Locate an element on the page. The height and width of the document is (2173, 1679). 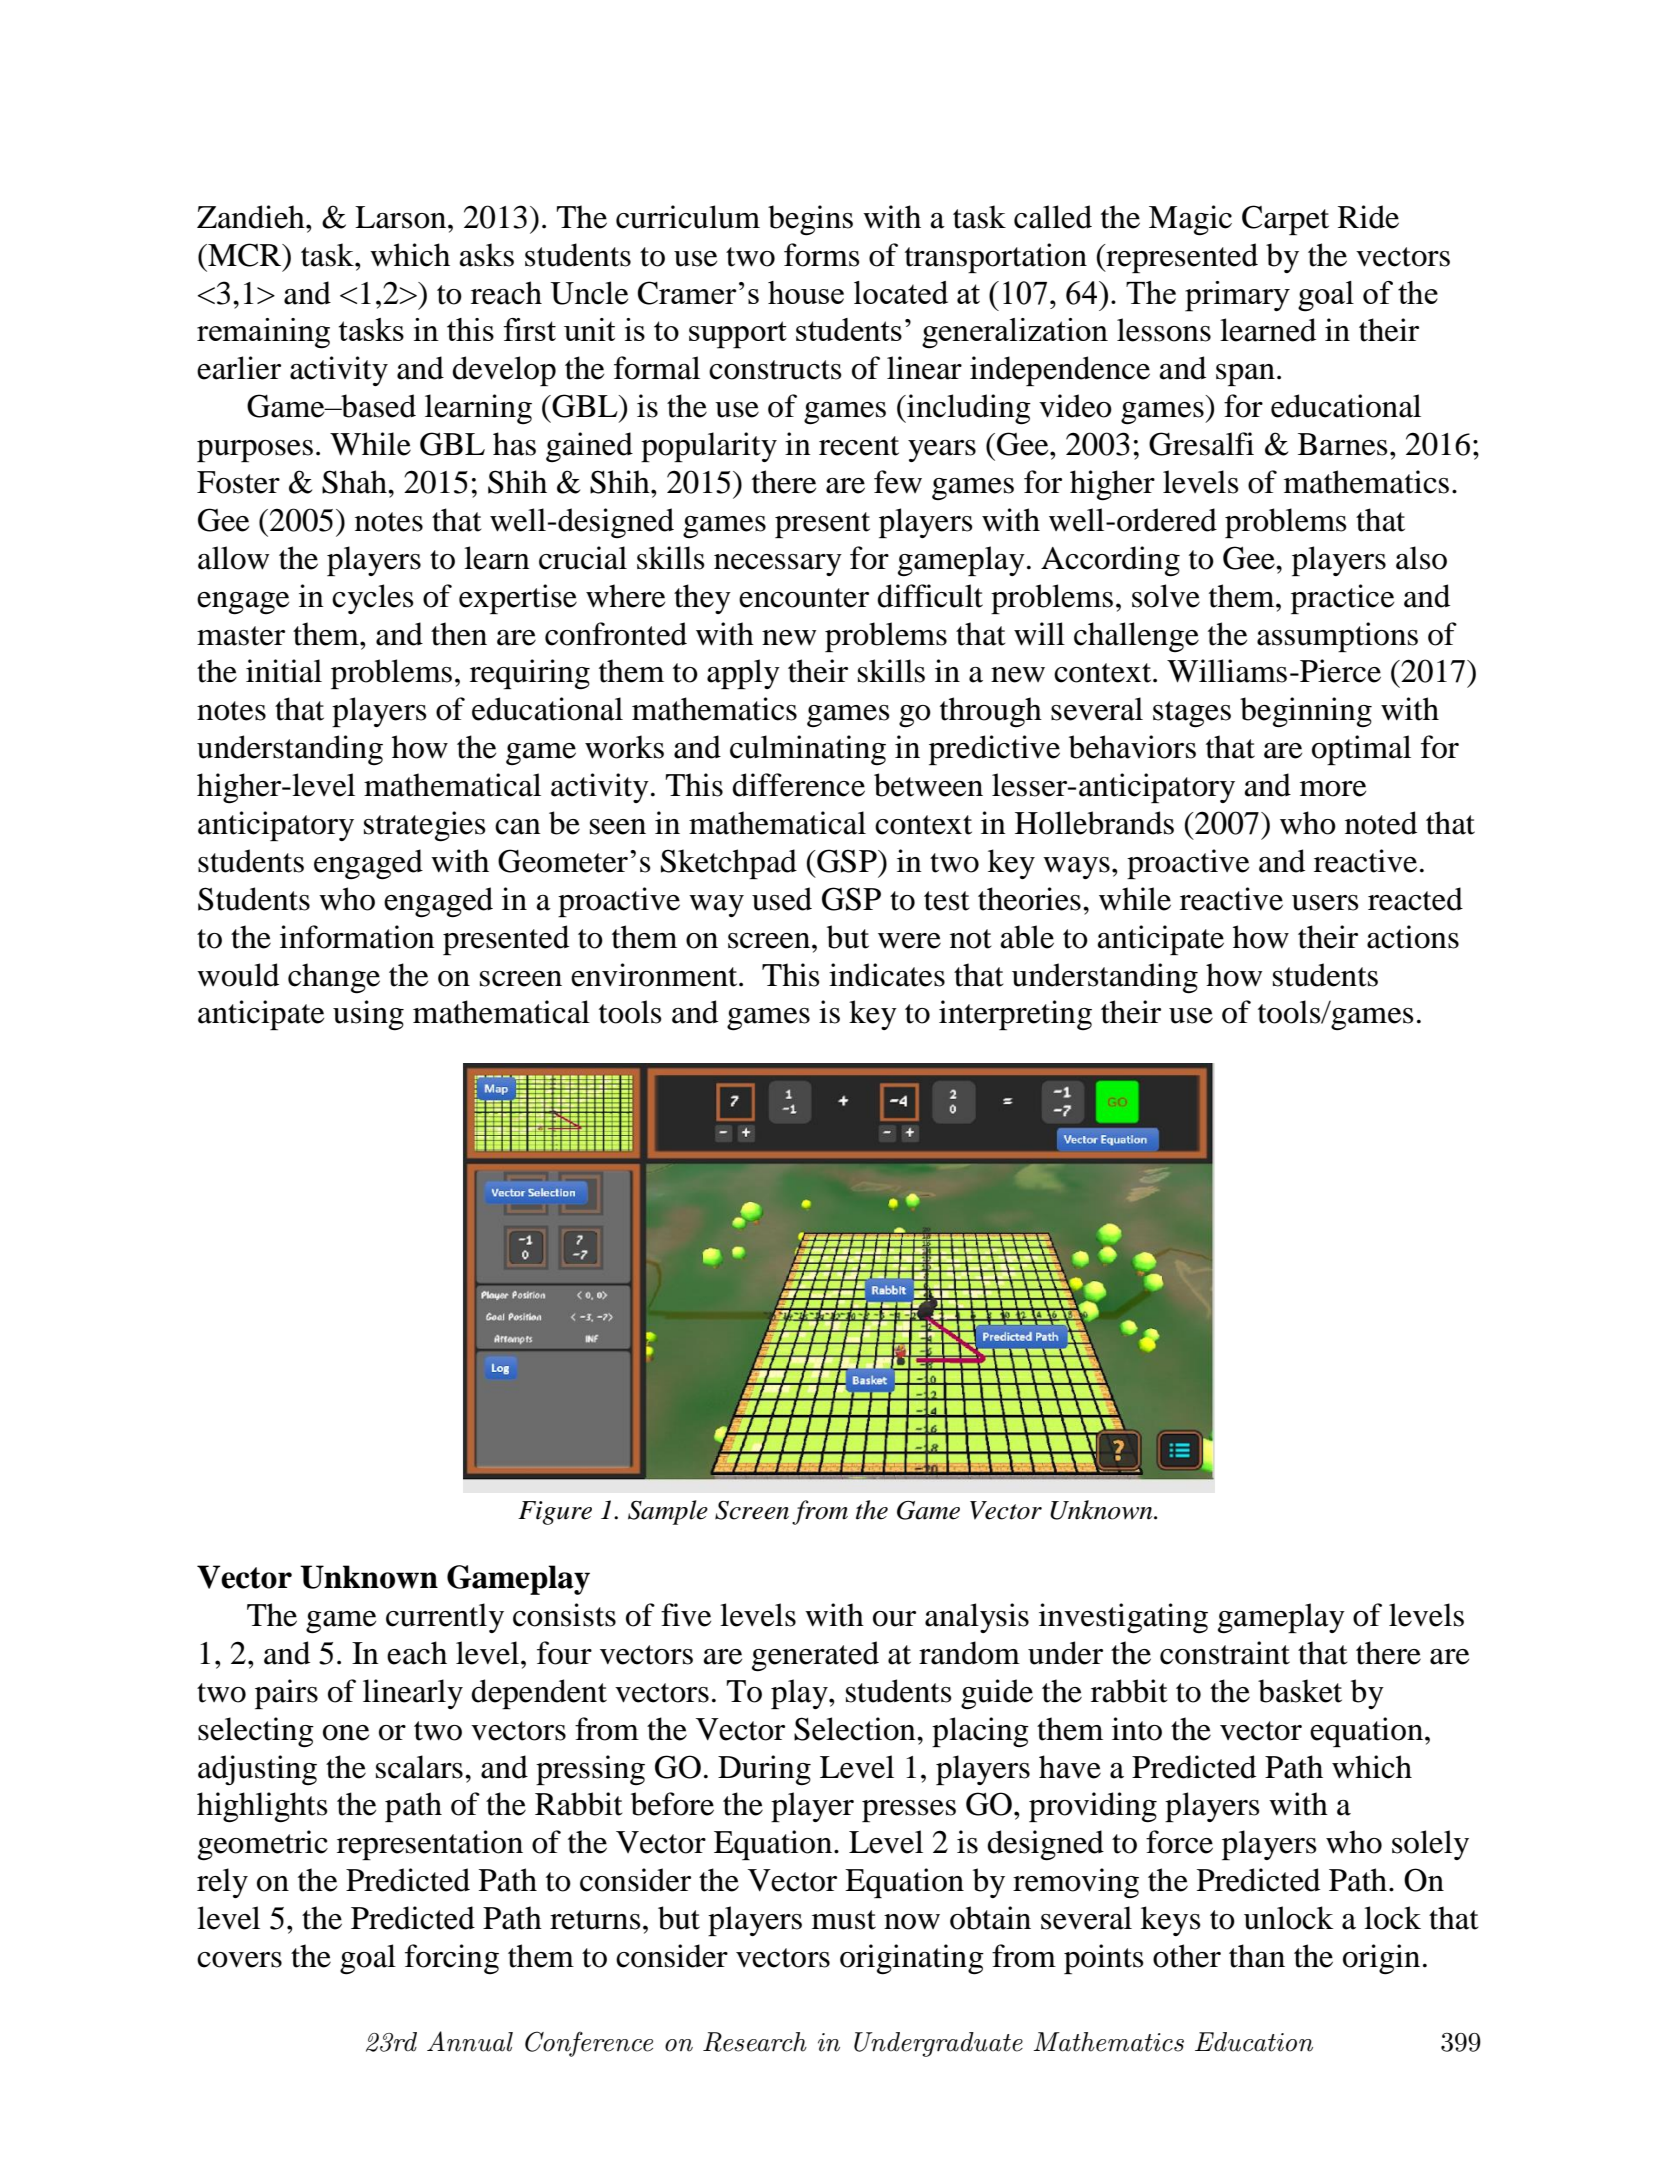
constraint is located at coordinates (1225, 1653).
